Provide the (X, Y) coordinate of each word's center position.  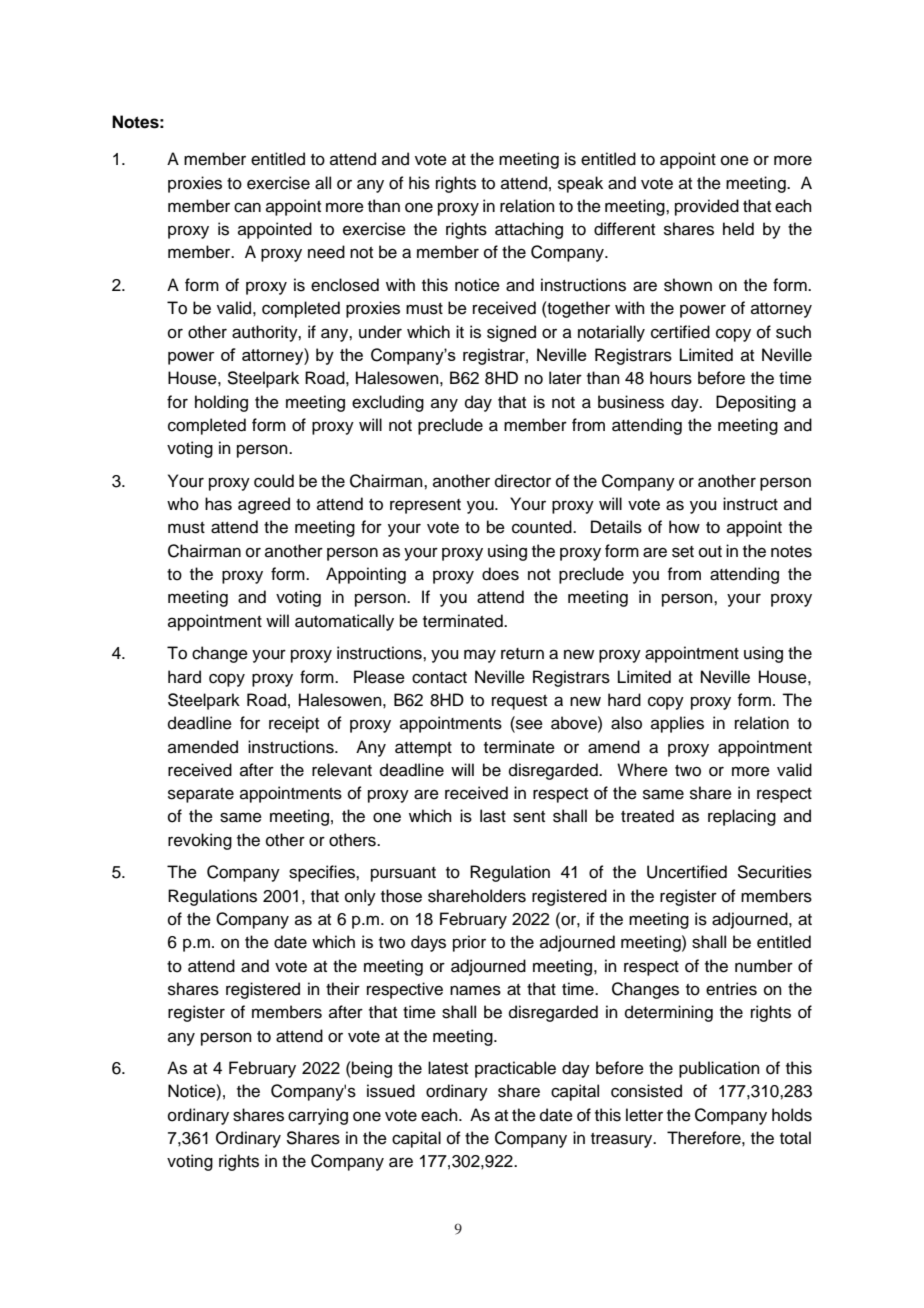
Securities (774, 872)
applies (677, 724)
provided (707, 207)
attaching (529, 230)
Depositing (756, 403)
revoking (200, 841)
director (523, 481)
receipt (294, 724)
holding (221, 403)
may (480, 656)
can (247, 207)
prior (469, 943)
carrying (318, 1116)
